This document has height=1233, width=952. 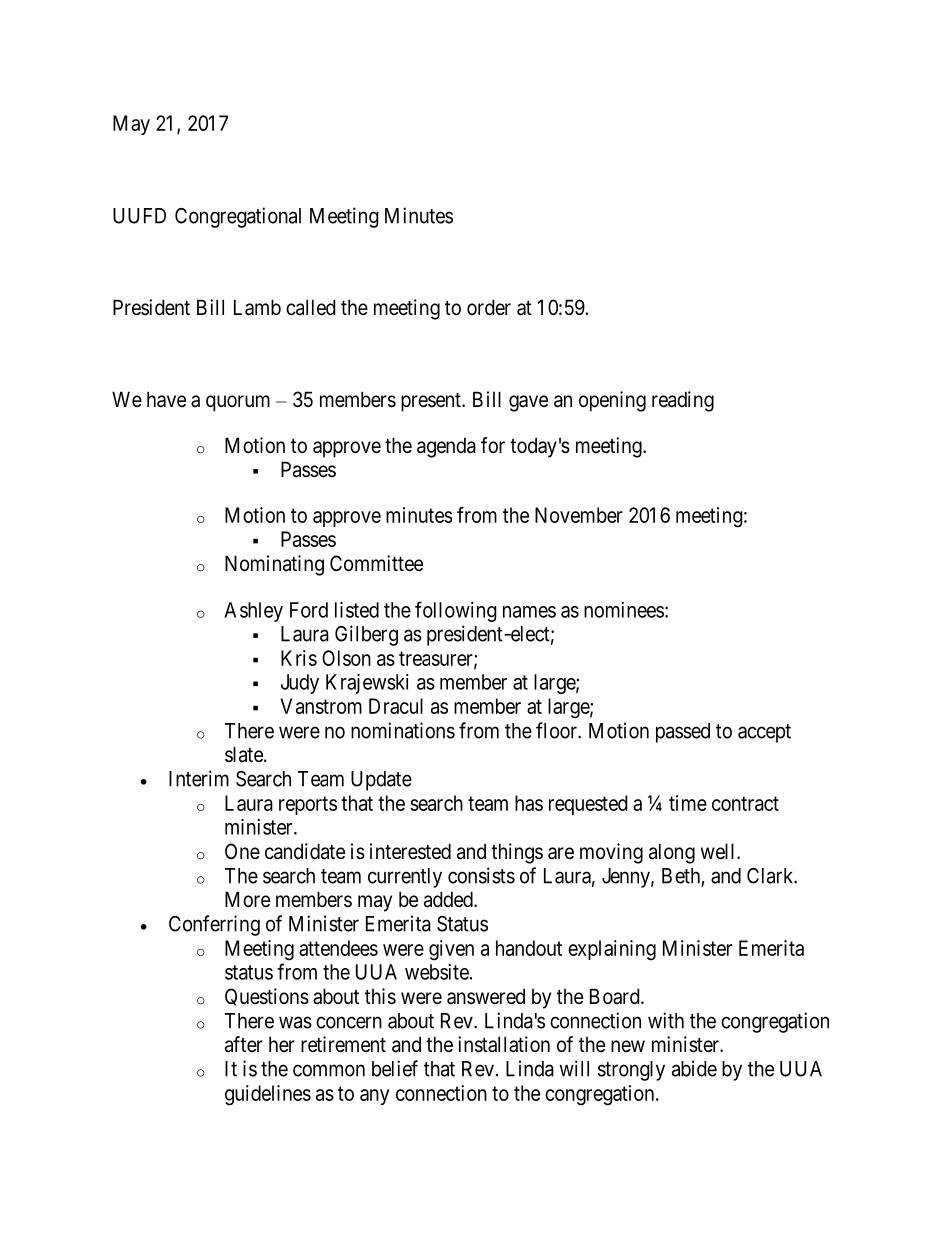 I want to click on things, so click(x=517, y=853).
